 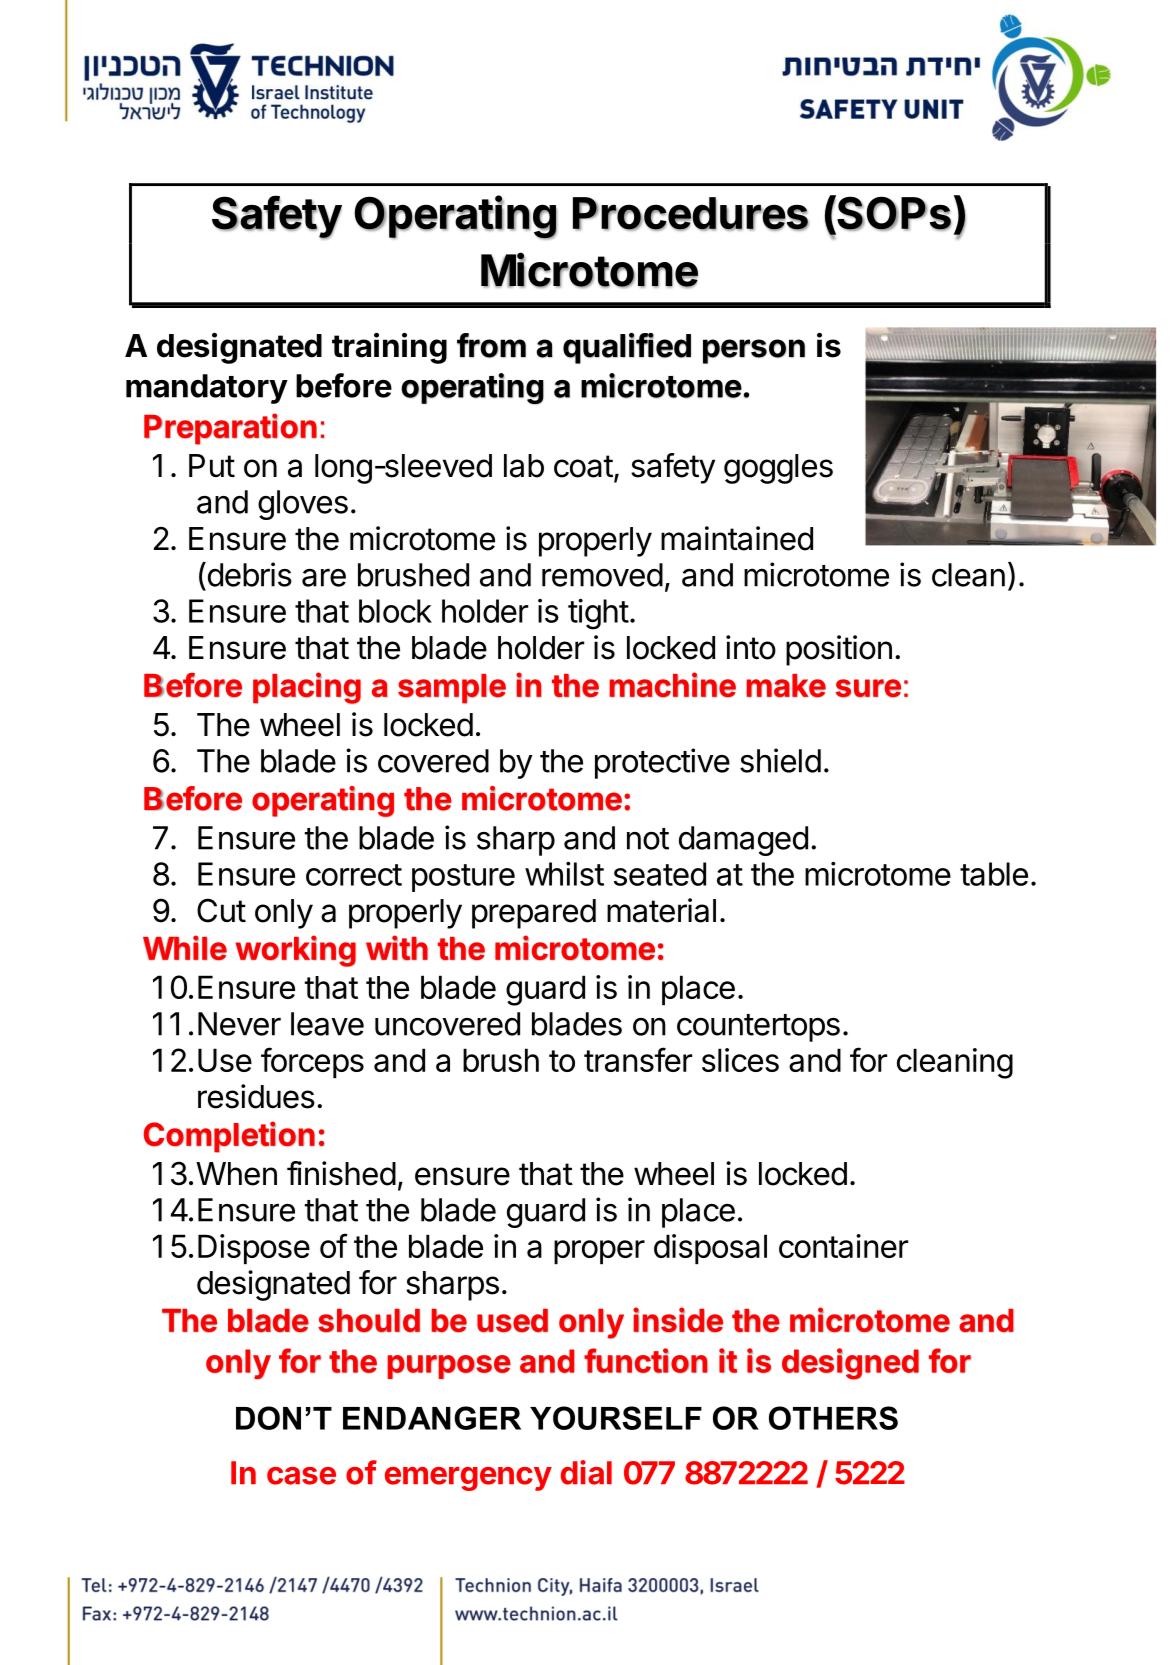 What do you see at coordinates (389, 348) in the image?
I see `training` at bounding box center [389, 348].
